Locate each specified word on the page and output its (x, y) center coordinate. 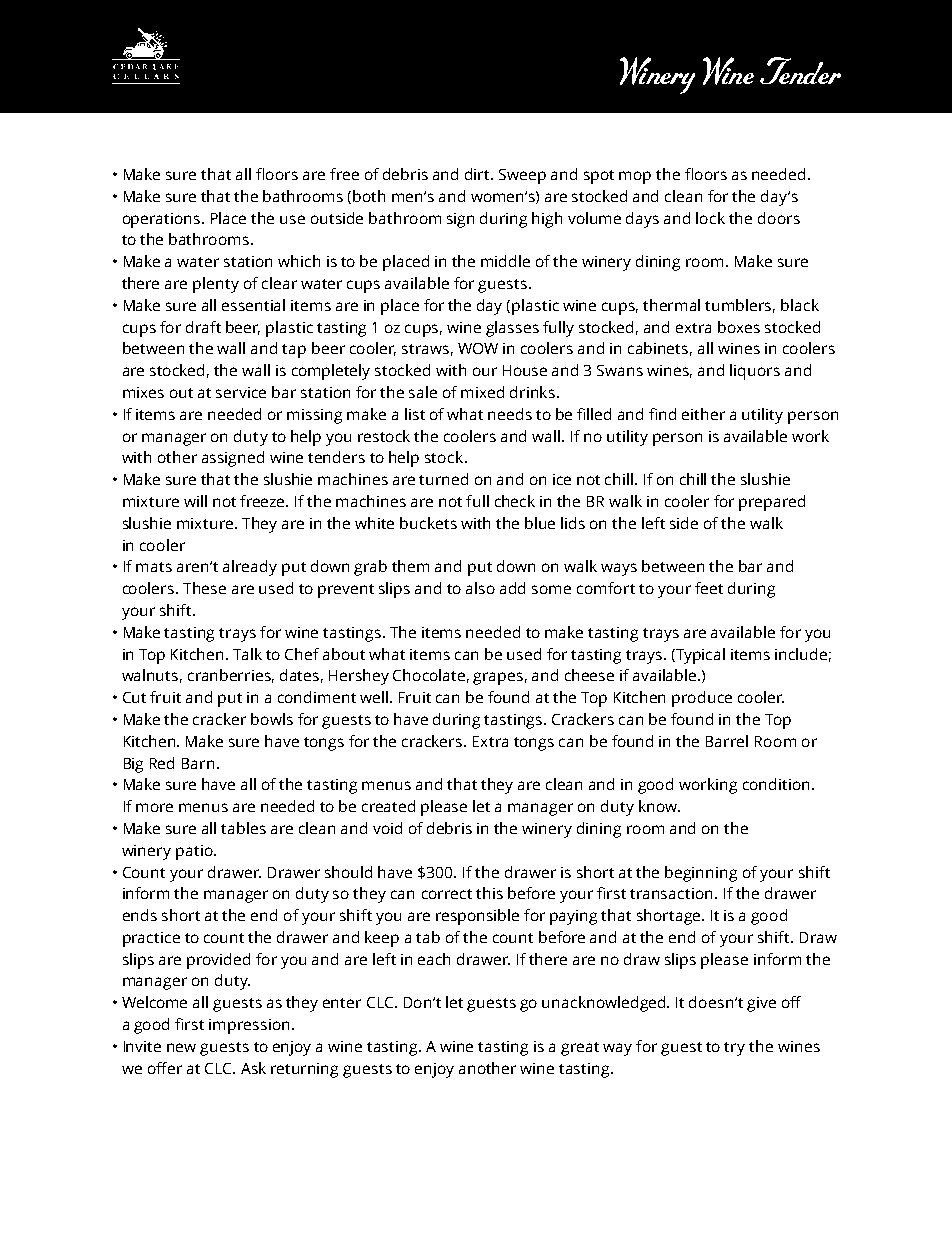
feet (709, 588)
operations (163, 220)
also (480, 588)
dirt (479, 174)
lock (710, 218)
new (181, 1047)
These (204, 588)
